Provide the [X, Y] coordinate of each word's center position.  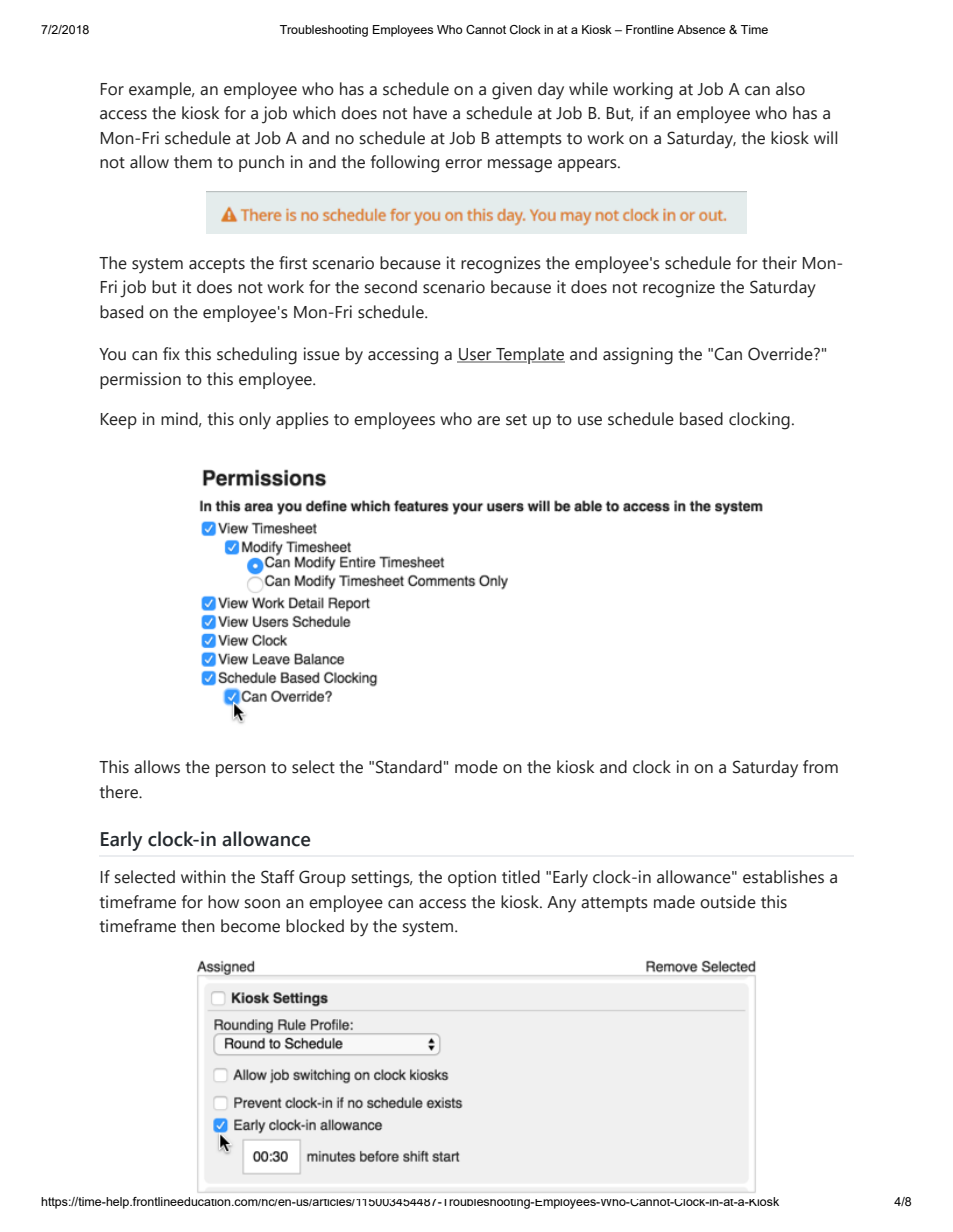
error [463, 164]
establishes [783, 877]
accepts [217, 265]
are [488, 421]
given [512, 91]
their [779, 263]
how [223, 902]
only [255, 421]
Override [781, 354]
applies [302, 420]
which [314, 113]
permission [140, 380]
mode [476, 767]
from [820, 767]
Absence [701, 29]
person [241, 770]
